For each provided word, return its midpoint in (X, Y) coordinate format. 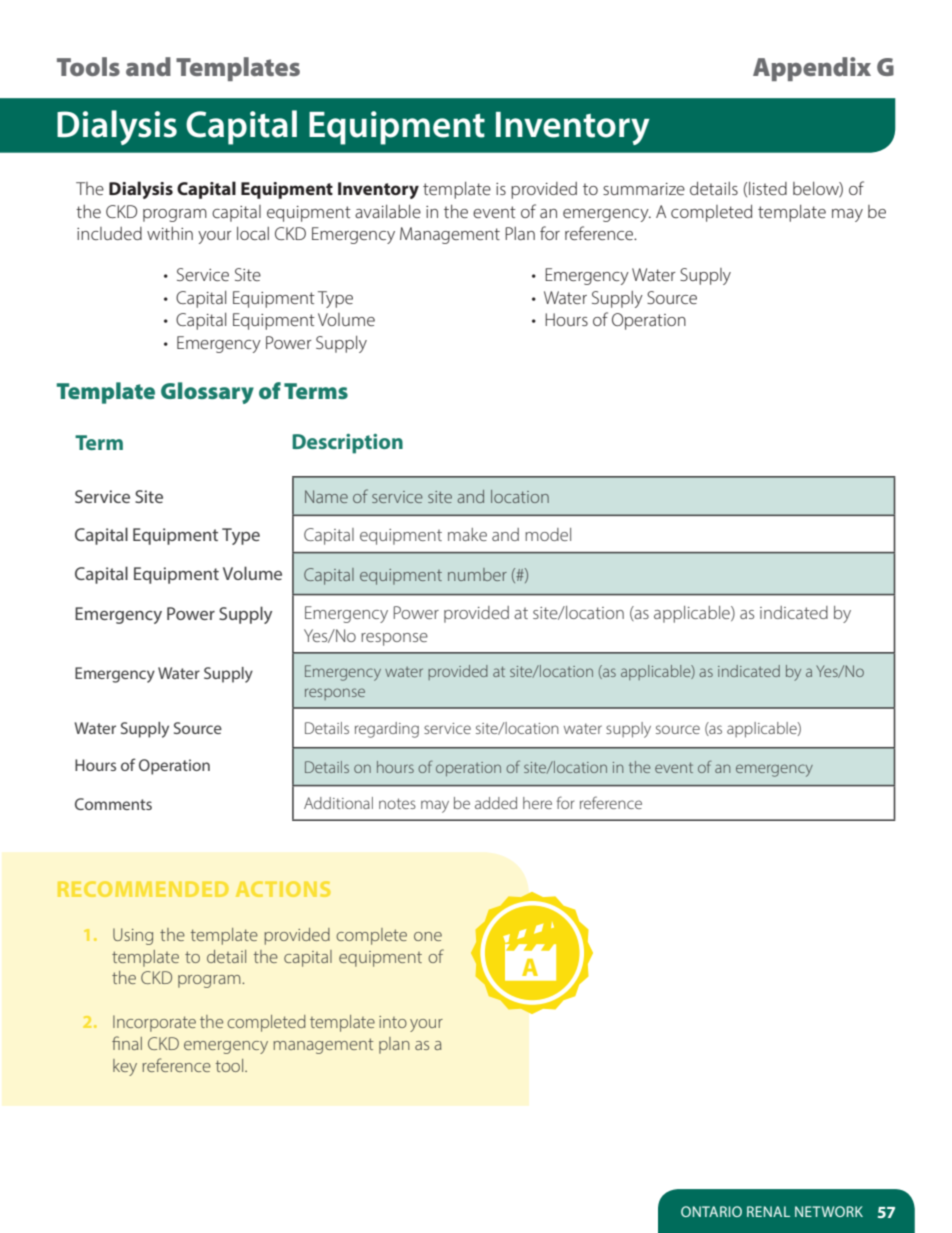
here (537, 803)
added (496, 803)
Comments (113, 804)
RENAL (768, 1211)
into (393, 1022)
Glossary (207, 393)
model (548, 534)
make (467, 534)
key (125, 1067)
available (388, 211)
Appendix (812, 69)
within (170, 233)
